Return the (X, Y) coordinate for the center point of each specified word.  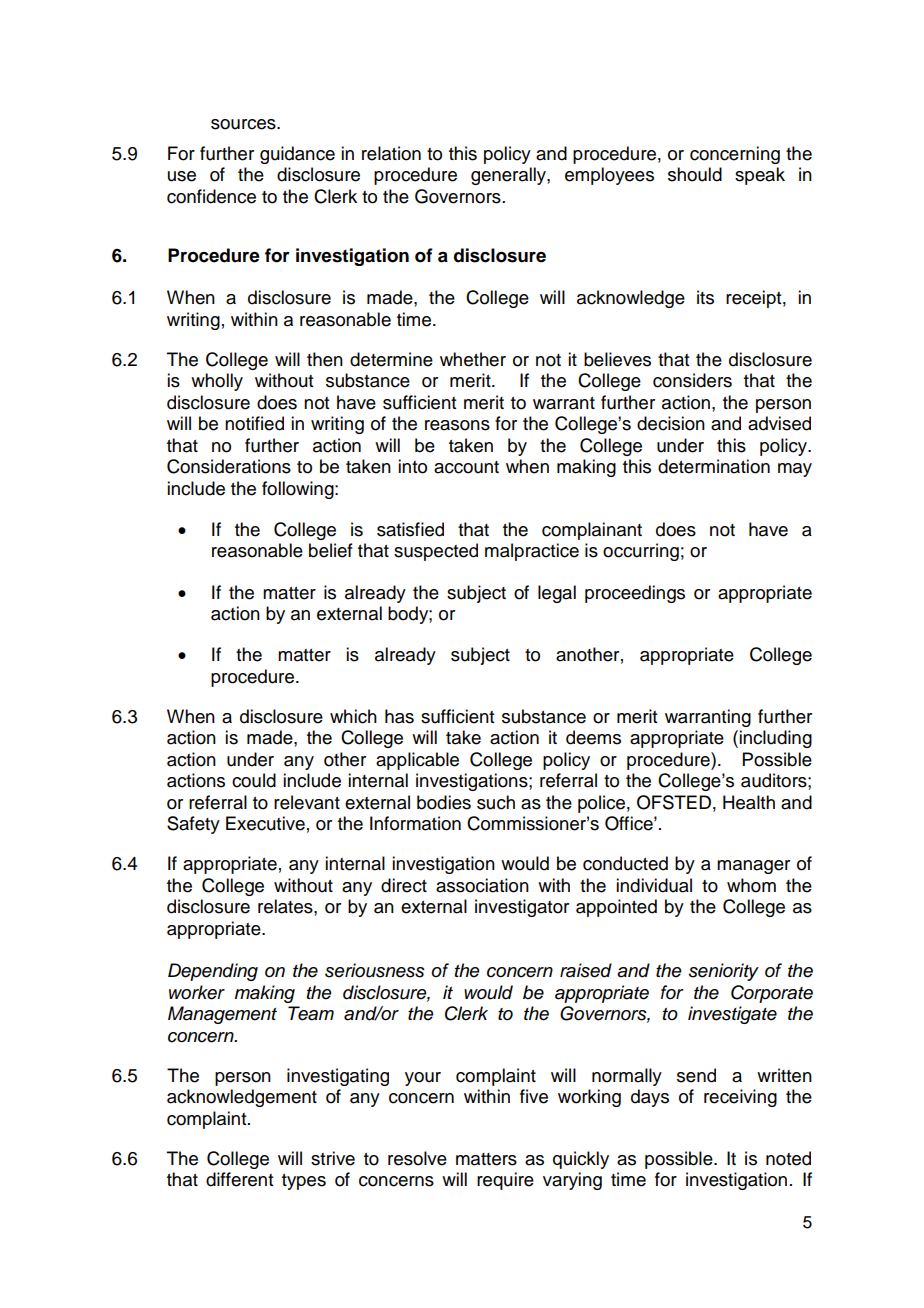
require (505, 1181)
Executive (265, 823)
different (239, 1179)
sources (244, 124)
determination (714, 466)
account (466, 467)
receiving (740, 1098)
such (496, 802)
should (695, 174)
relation (391, 153)
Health (749, 802)
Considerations (229, 466)
